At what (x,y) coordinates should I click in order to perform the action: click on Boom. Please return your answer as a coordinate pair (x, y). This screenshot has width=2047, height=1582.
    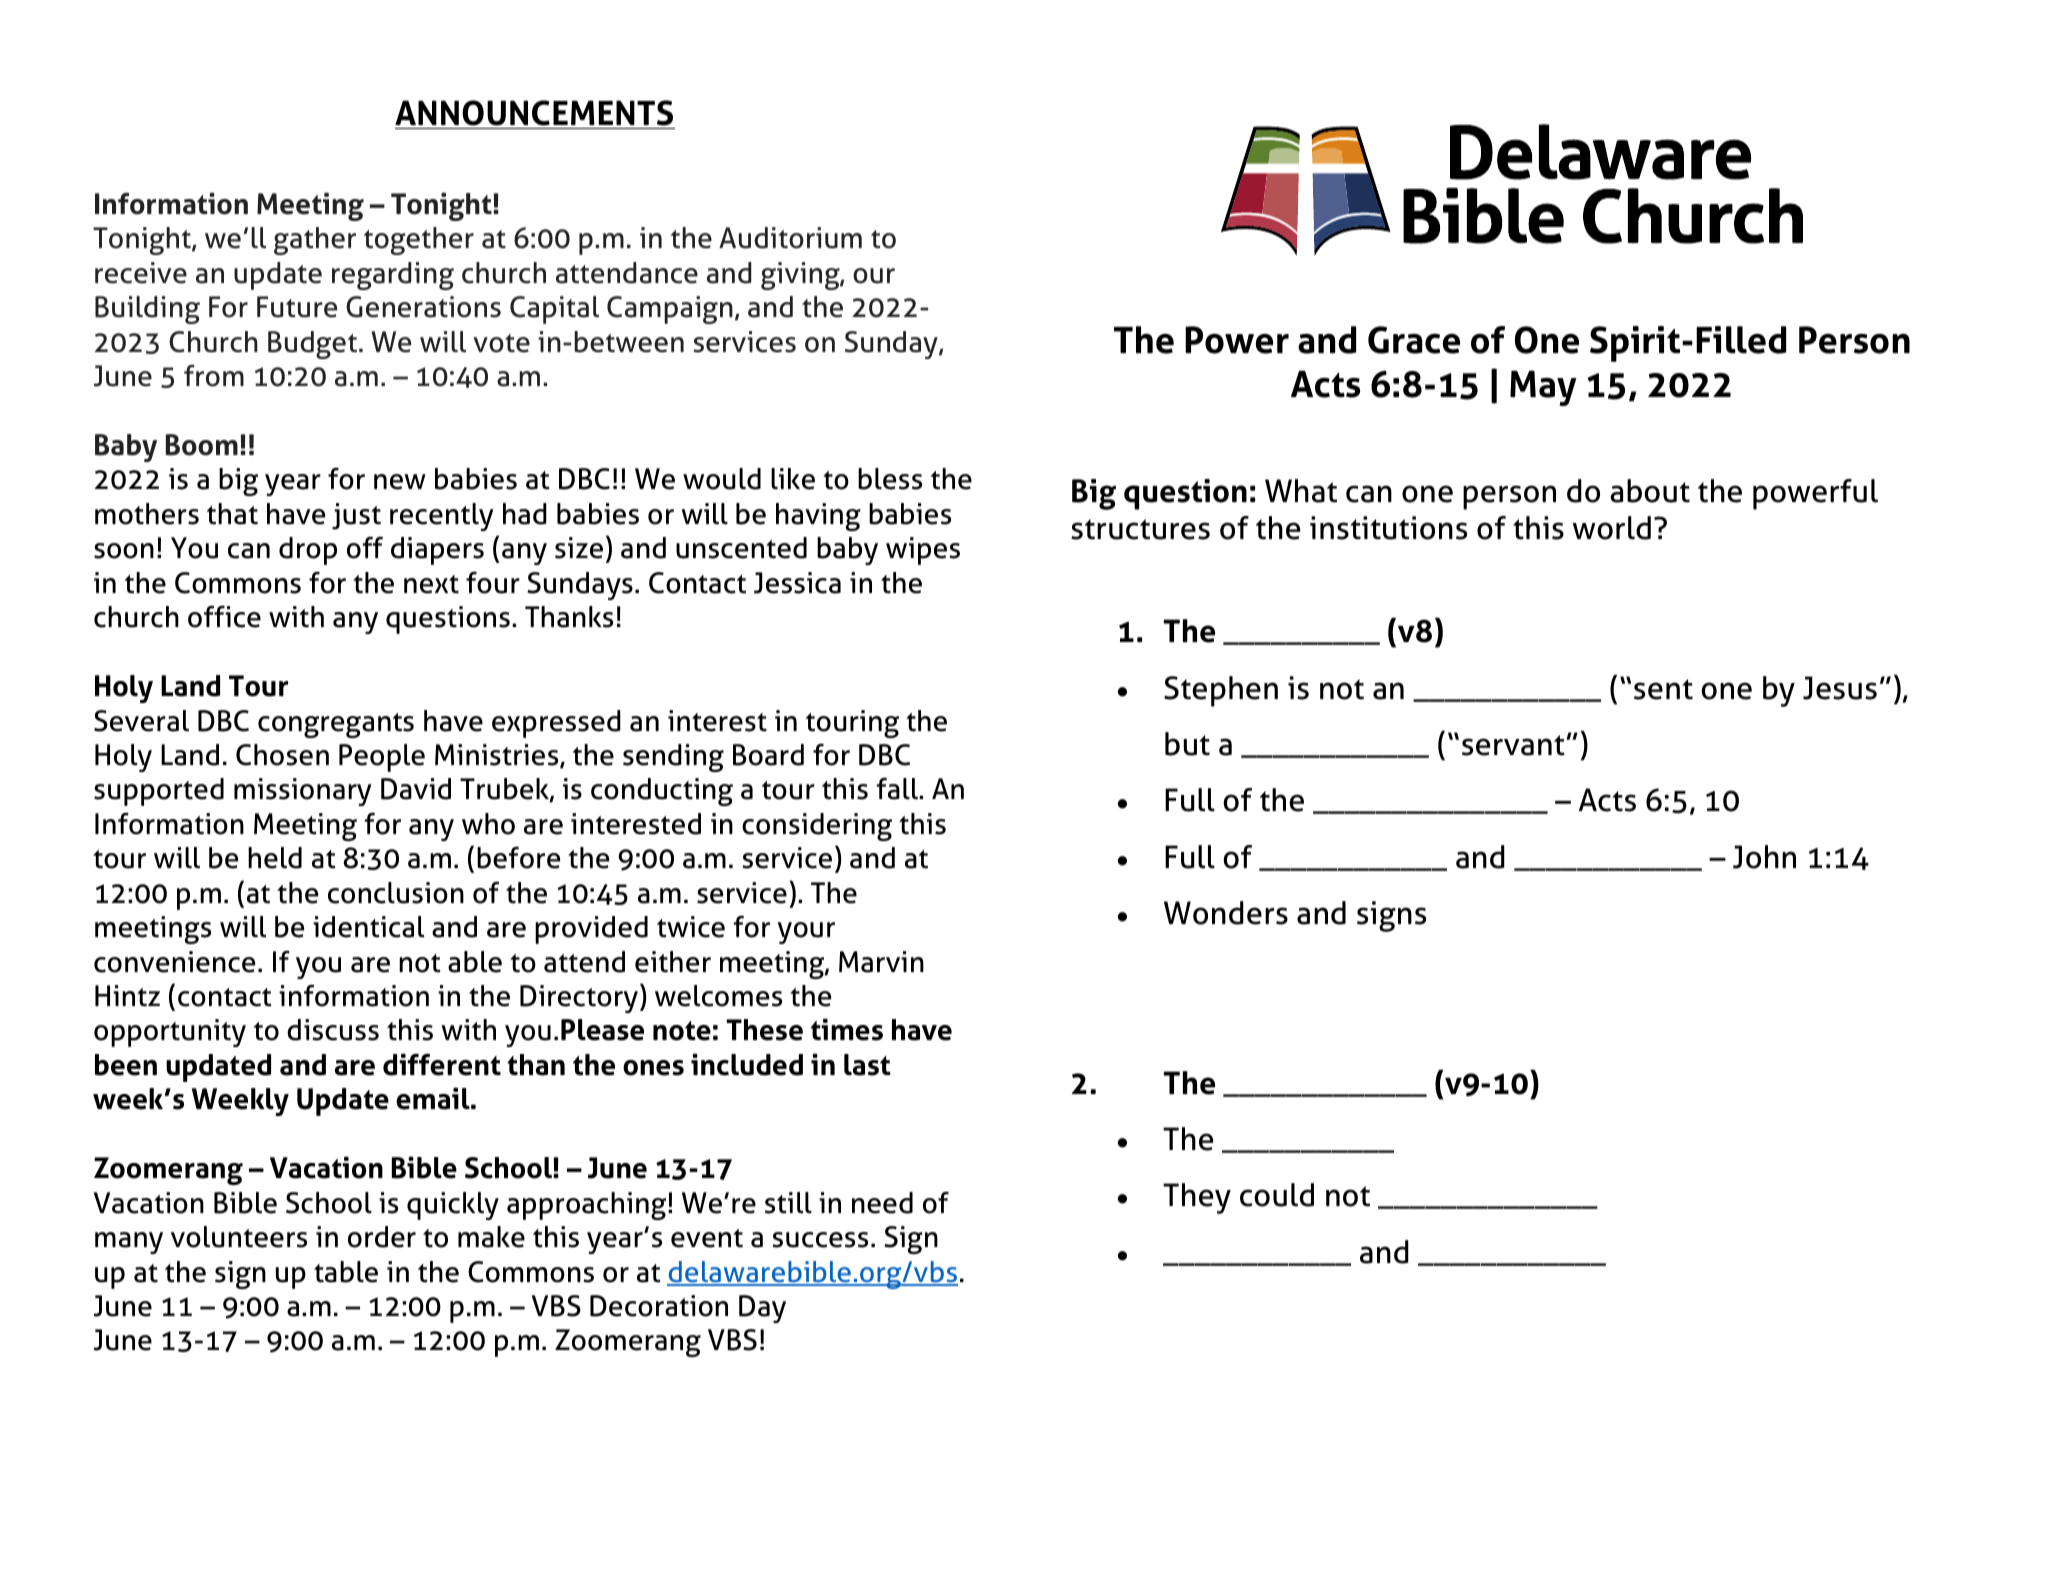
    Looking at the image, I should click on (202, 445).
